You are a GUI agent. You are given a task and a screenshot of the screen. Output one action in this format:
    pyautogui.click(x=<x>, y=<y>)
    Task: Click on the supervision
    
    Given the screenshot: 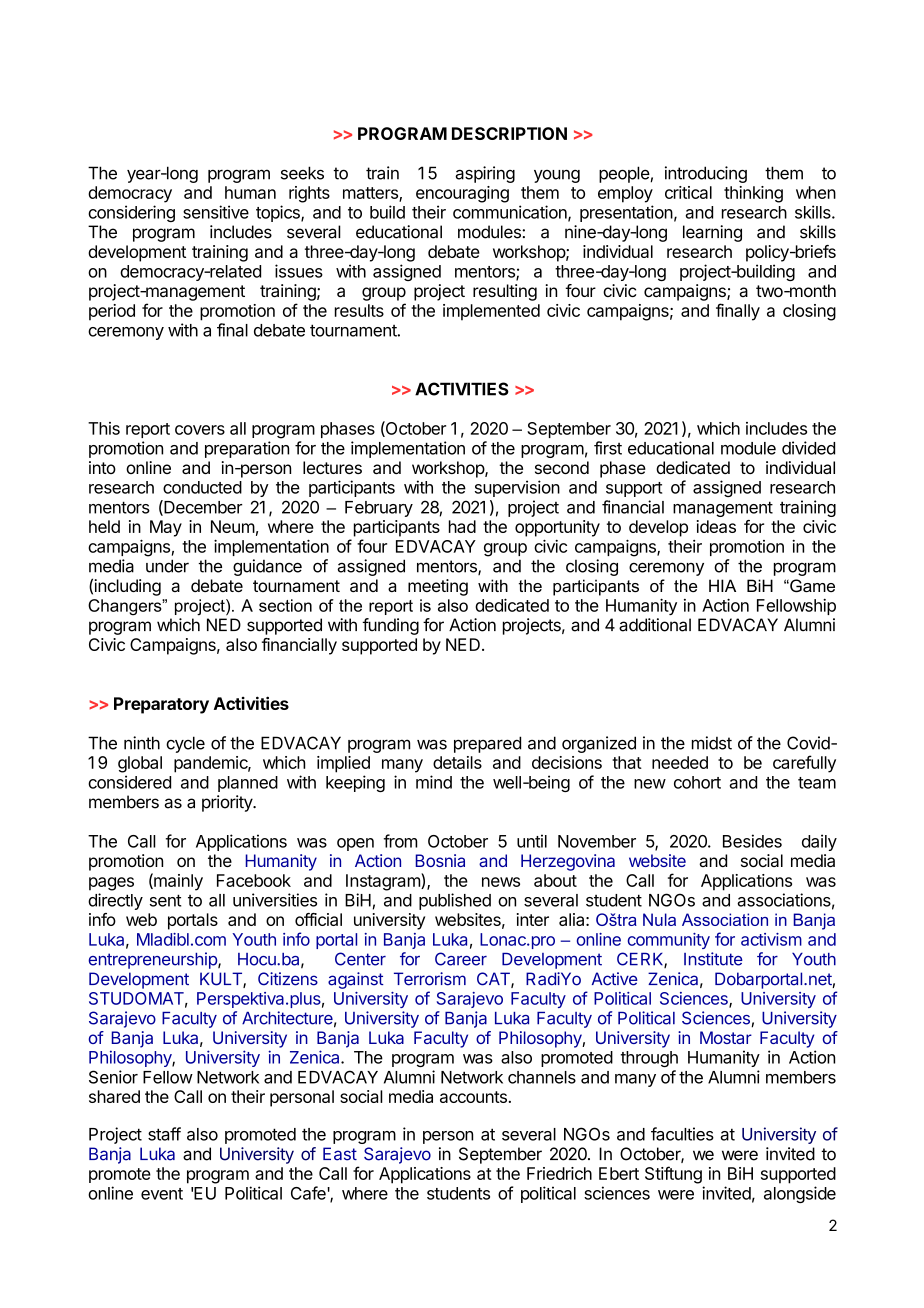 What is the action you would take?
    pyautogui.click(x=517, y=488)
